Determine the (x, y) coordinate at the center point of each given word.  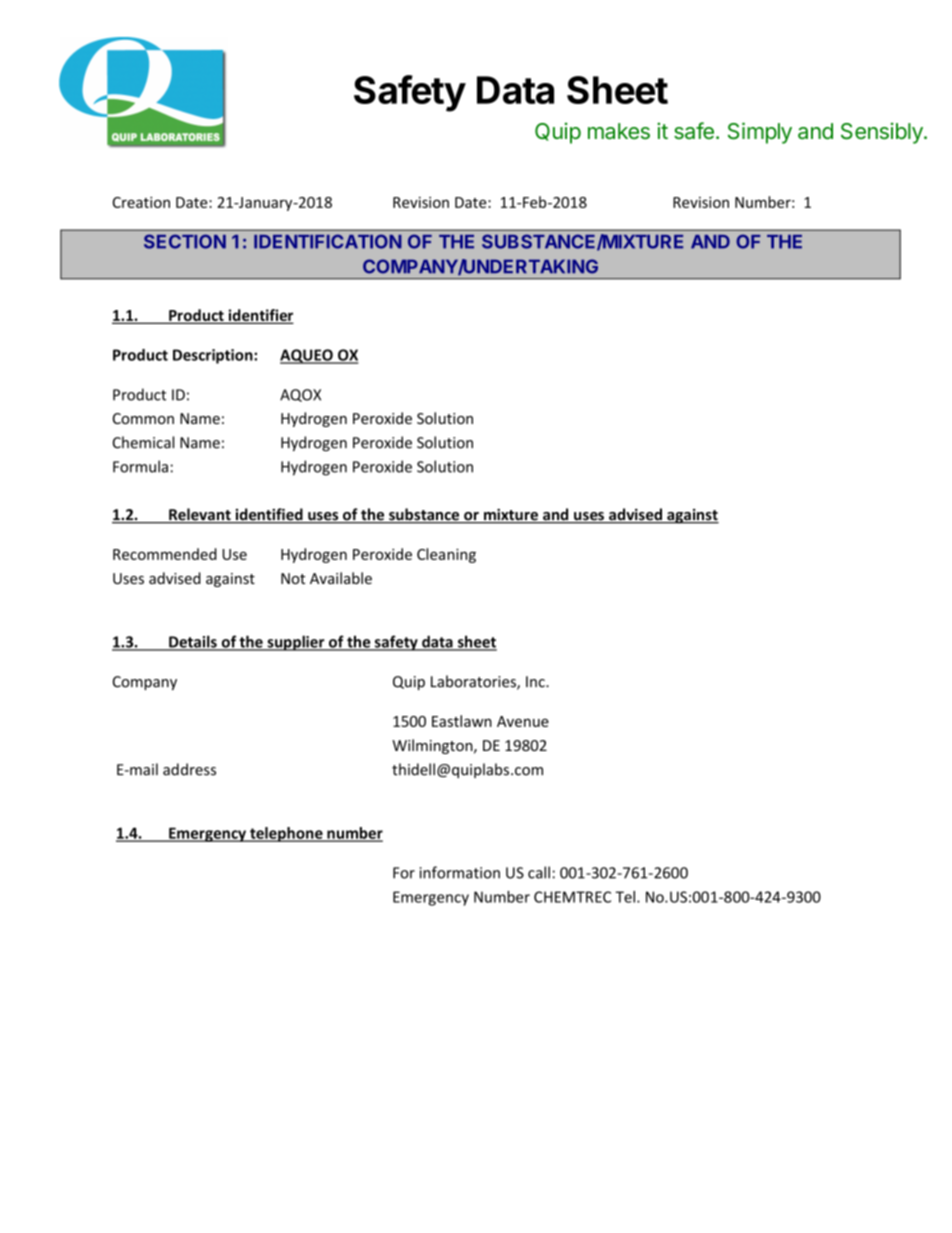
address (189, 769)
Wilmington (433, 746)
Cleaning (446, 555)
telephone (286, 834)
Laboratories (474, 682)
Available (341, 578)
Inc (536, 682)
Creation (141, 202)
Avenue (523, 721)
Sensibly (883, 133)
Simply (760, 133)
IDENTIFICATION (328, 241)
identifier (259, 316)
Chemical (143, 442)
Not (293, 578)
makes (619, 131)
